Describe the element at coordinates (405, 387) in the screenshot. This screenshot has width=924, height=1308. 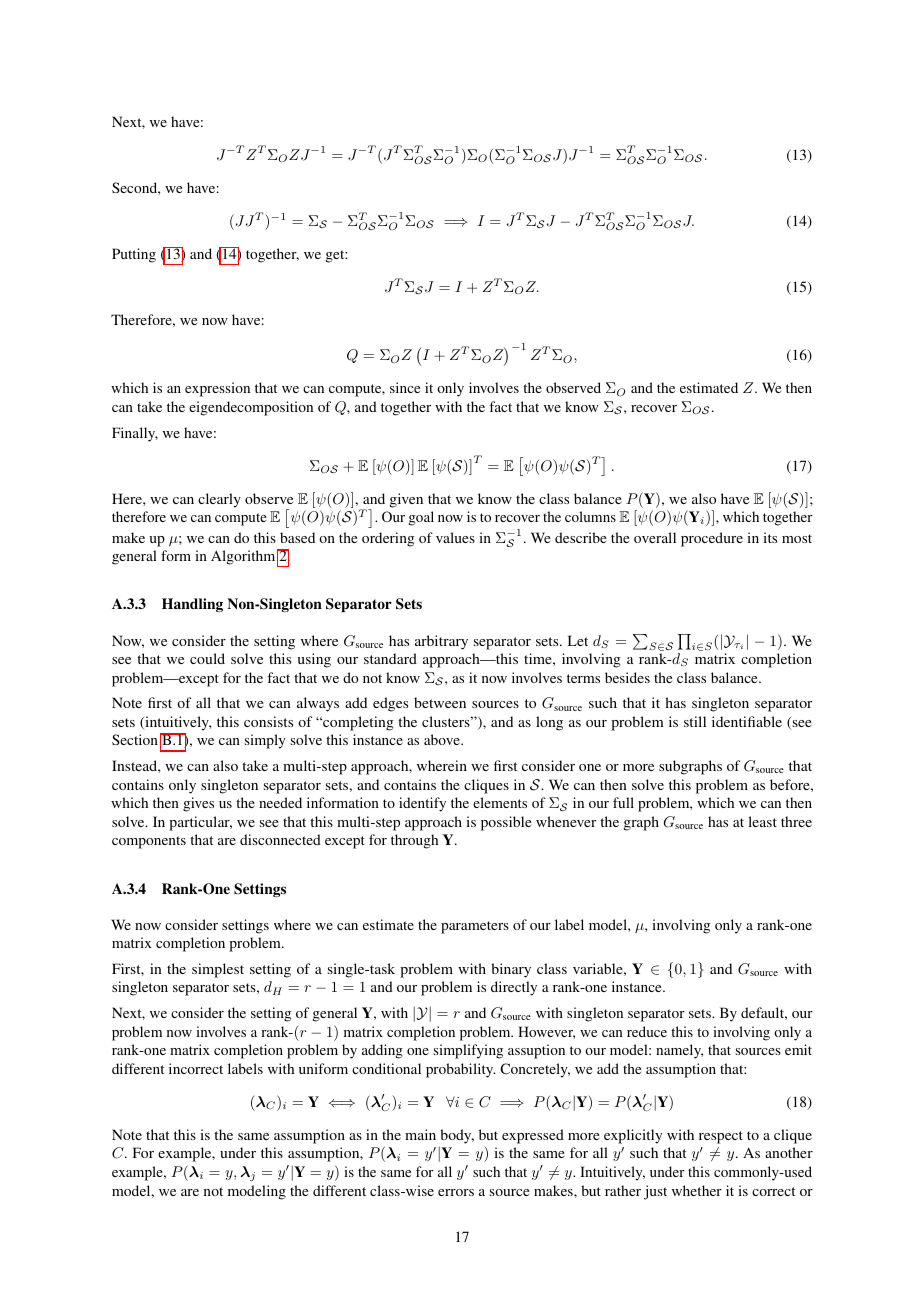
I see `since` at that location.
